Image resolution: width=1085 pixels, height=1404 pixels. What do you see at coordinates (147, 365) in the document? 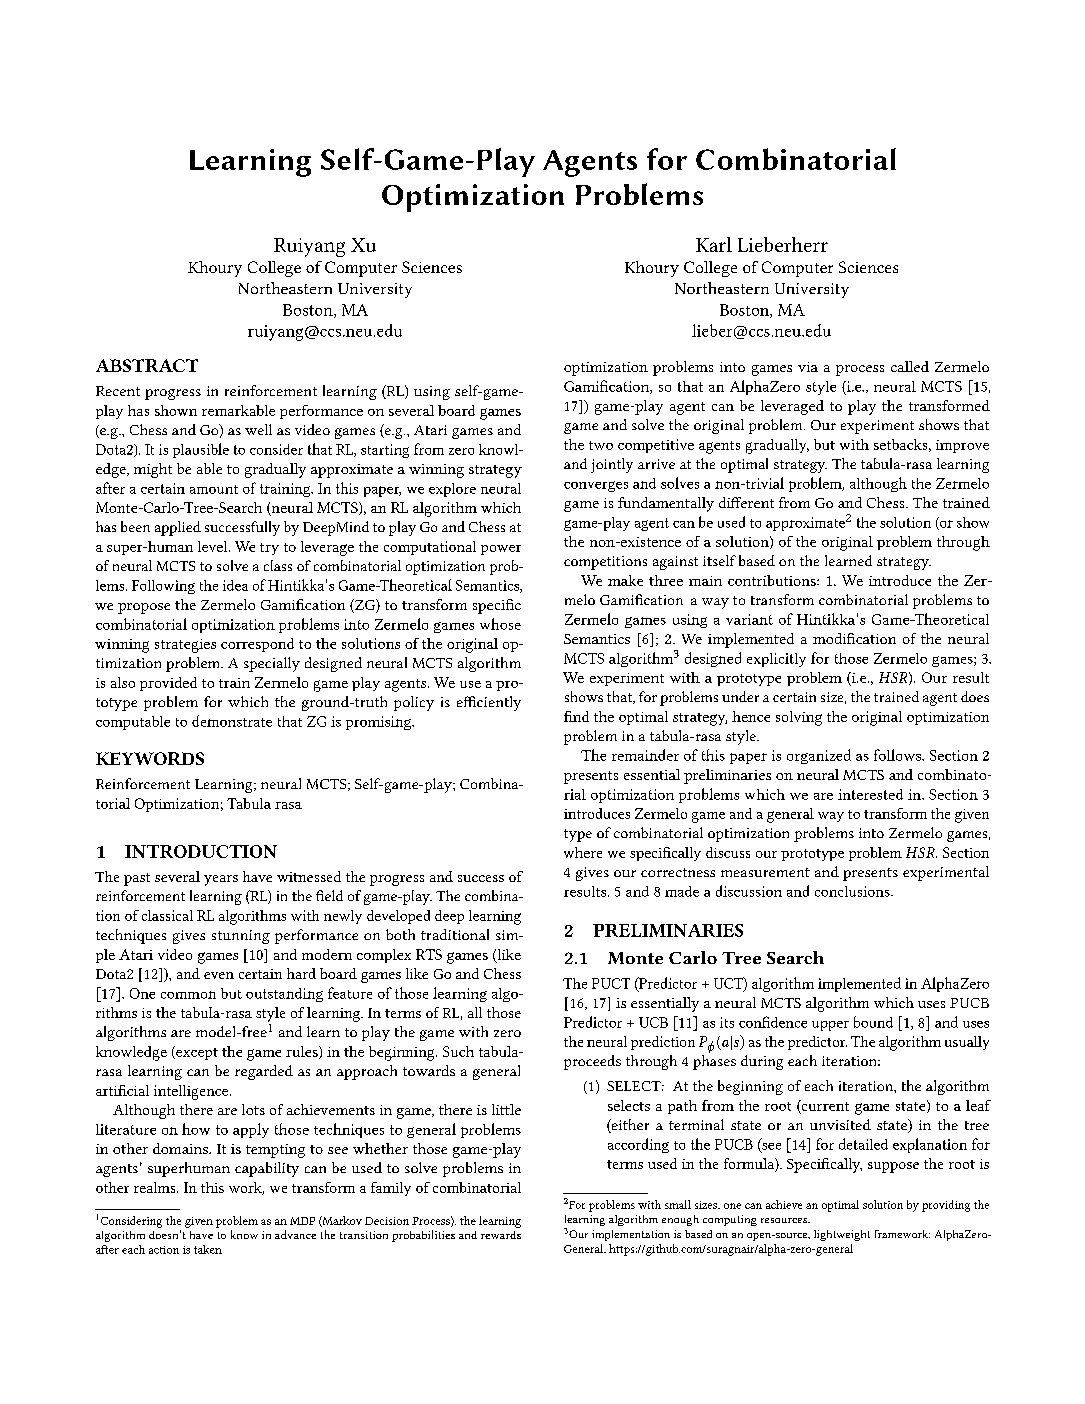
I see `ABSTRACT` at bounding box center [147, 365].
